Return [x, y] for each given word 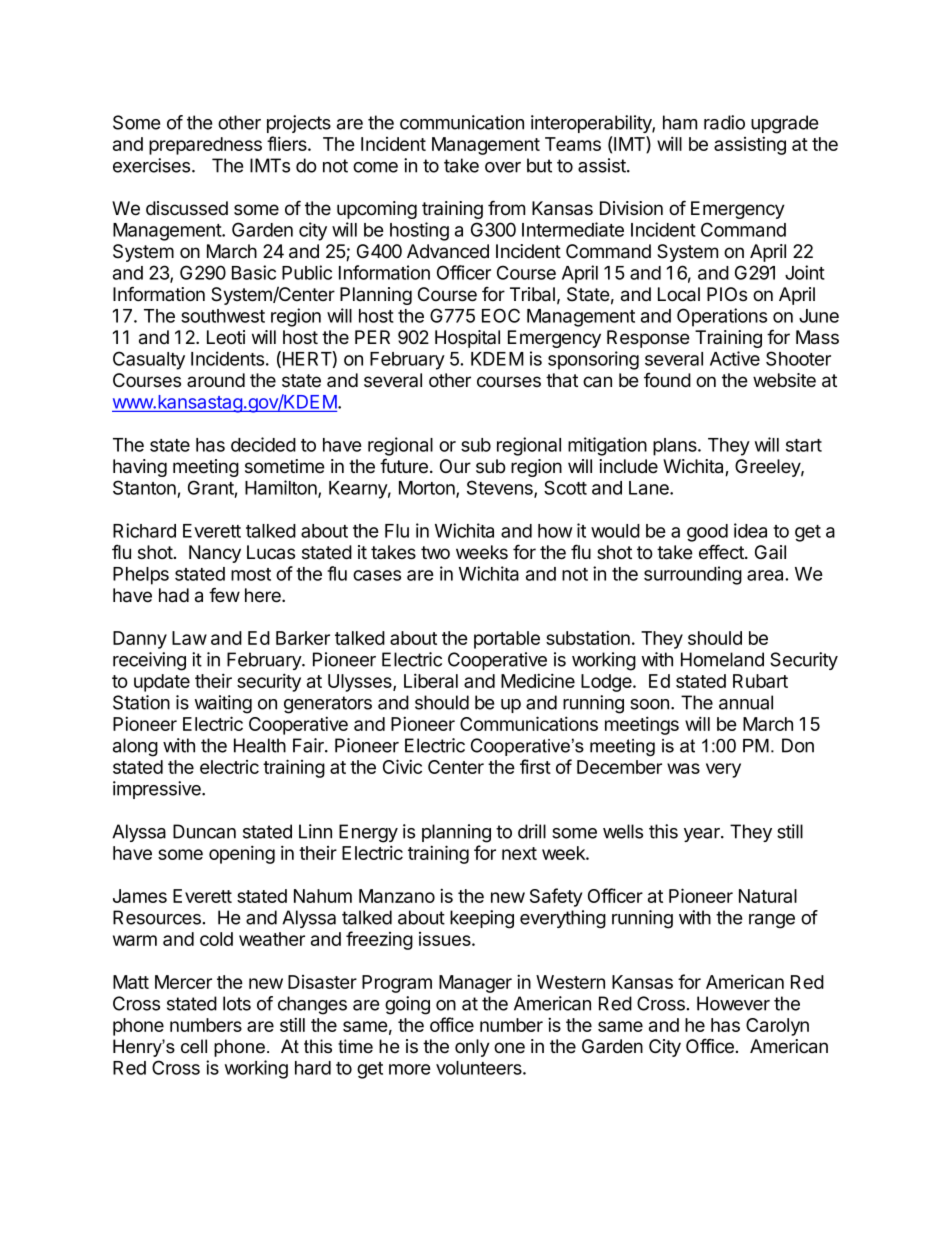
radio [724, 122]
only [472, 1048]
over [503, 167]
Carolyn [777, 1027]
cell [194, 1046]
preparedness [205, 146]
